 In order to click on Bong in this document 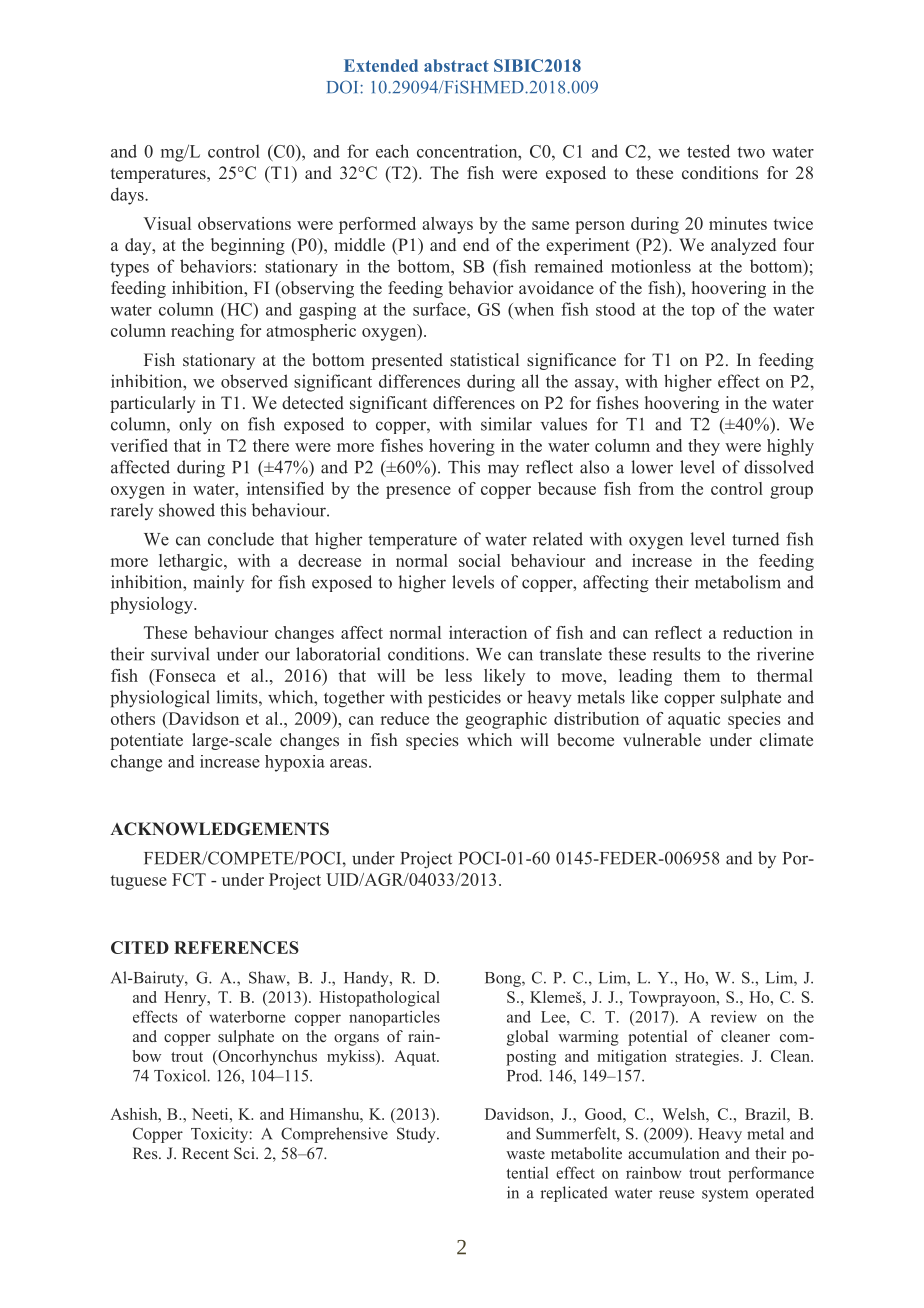, I will do `click(504, 979)`.
